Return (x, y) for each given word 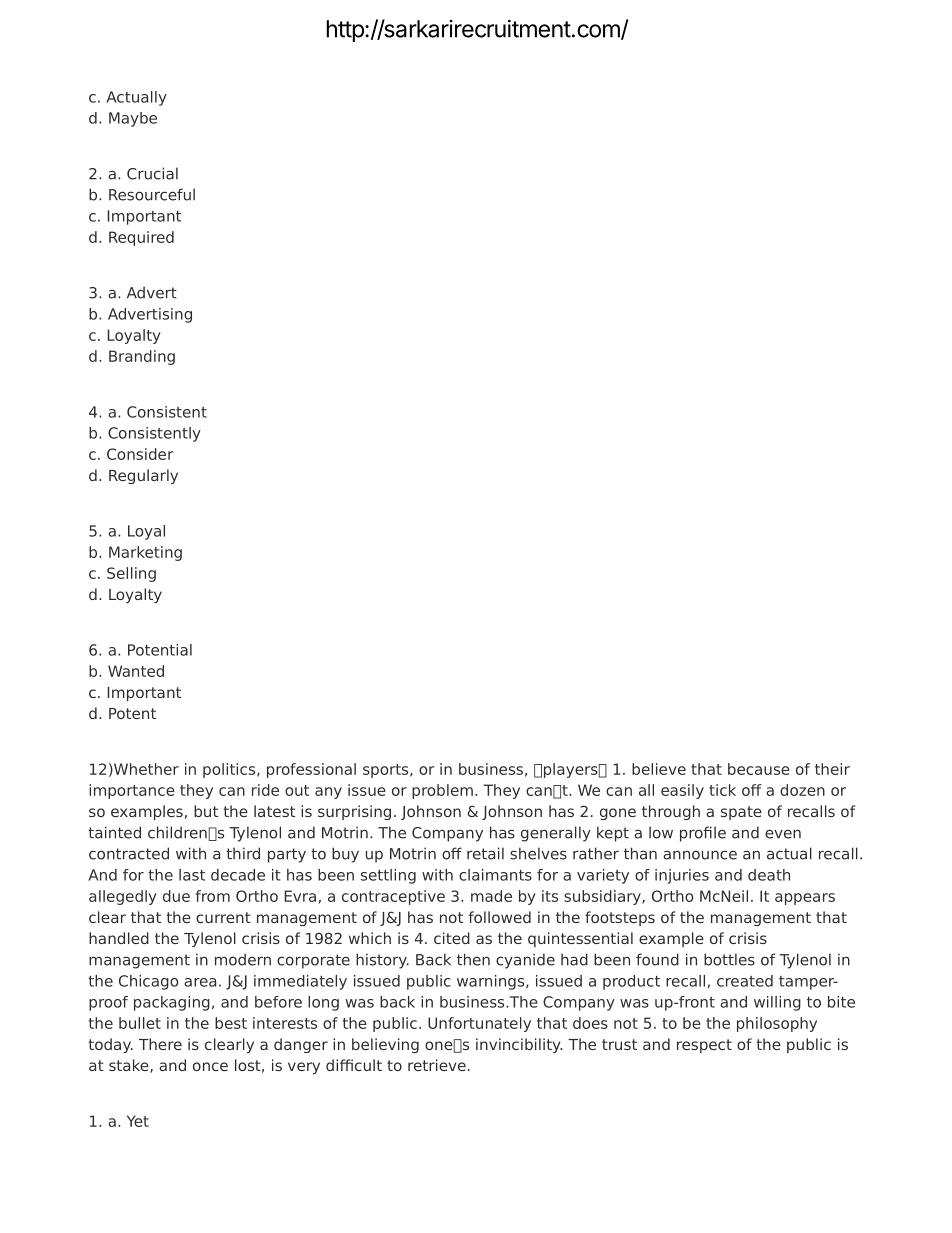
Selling (131, 574)
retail (485, 853)
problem (442, 791)
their (832, 769)
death (769, 875)
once (210, 1066)
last (192, 875)
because (759, 769)
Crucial (152, 173)
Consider (140, 454)
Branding (142, 357)
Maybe (133, 119)
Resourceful (152, 194)
